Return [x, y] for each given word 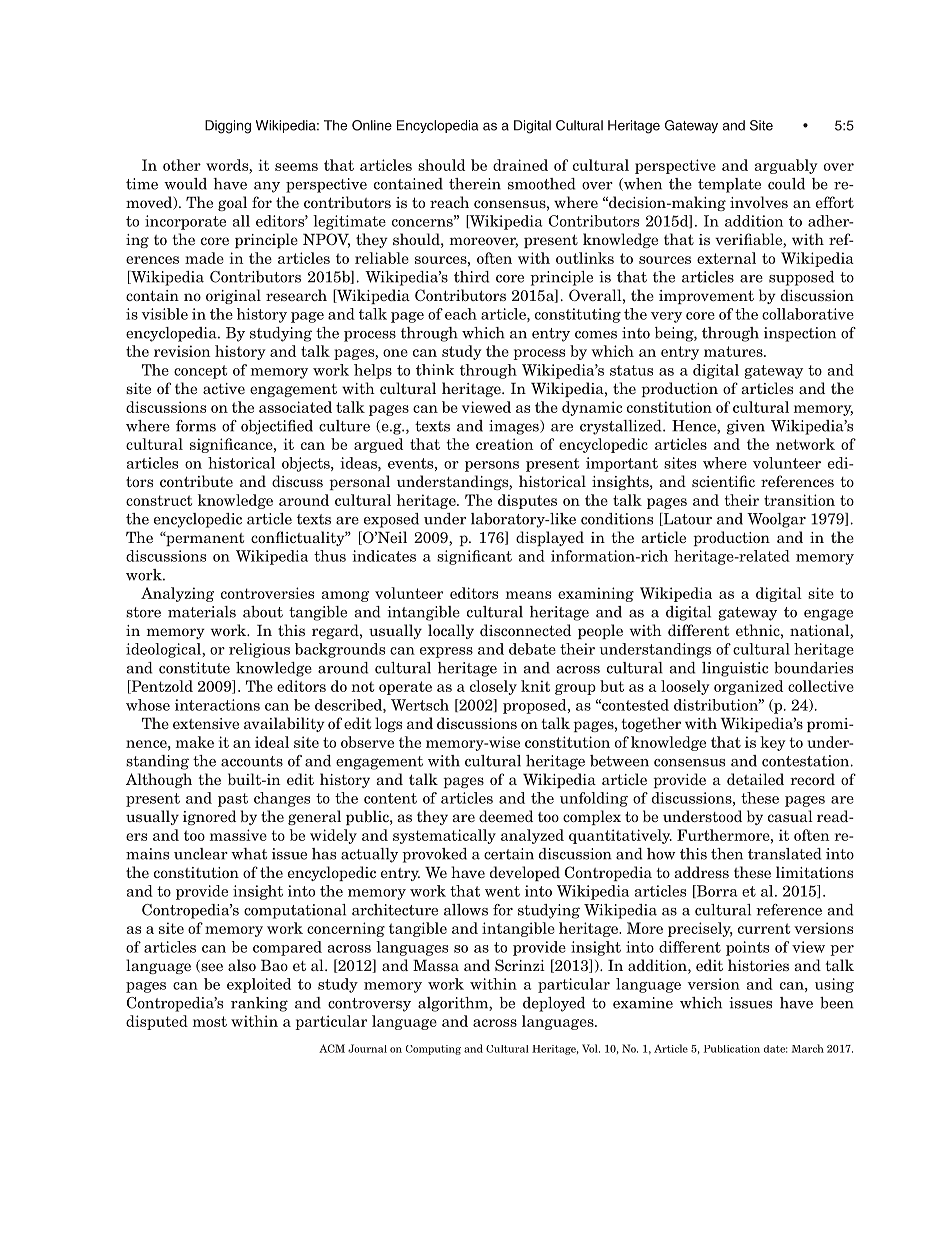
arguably [786, 166]
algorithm [454, 1004]
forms [196, 426]
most [210, 1021]
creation [505, 444]
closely [493, 687]
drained [520, 165]
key [773, 743]
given [746, 427]
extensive [206, 723]
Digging [228, 127]
